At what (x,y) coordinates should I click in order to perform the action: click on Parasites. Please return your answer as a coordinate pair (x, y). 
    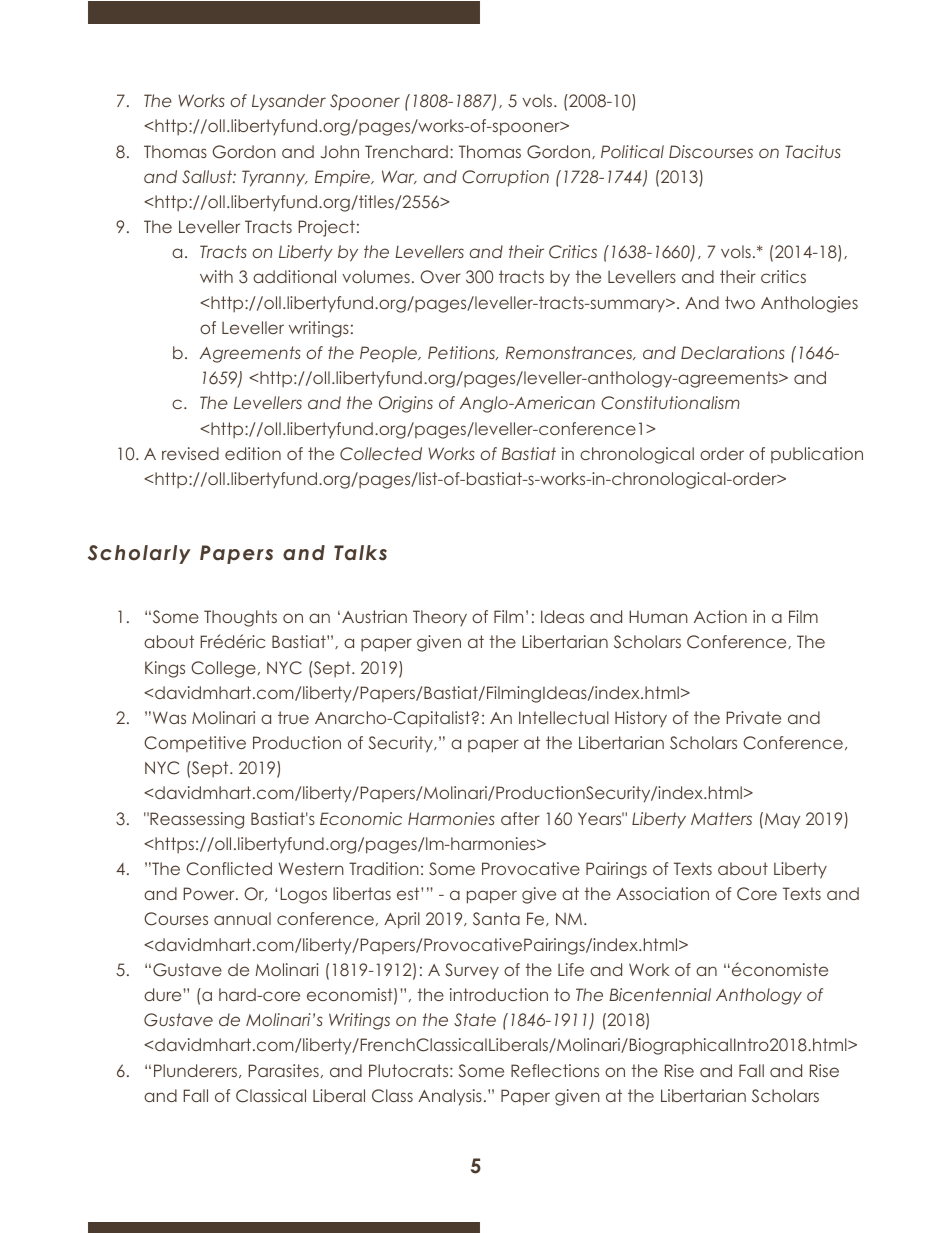
    Looking at the image, I should click on (283, 1070).
